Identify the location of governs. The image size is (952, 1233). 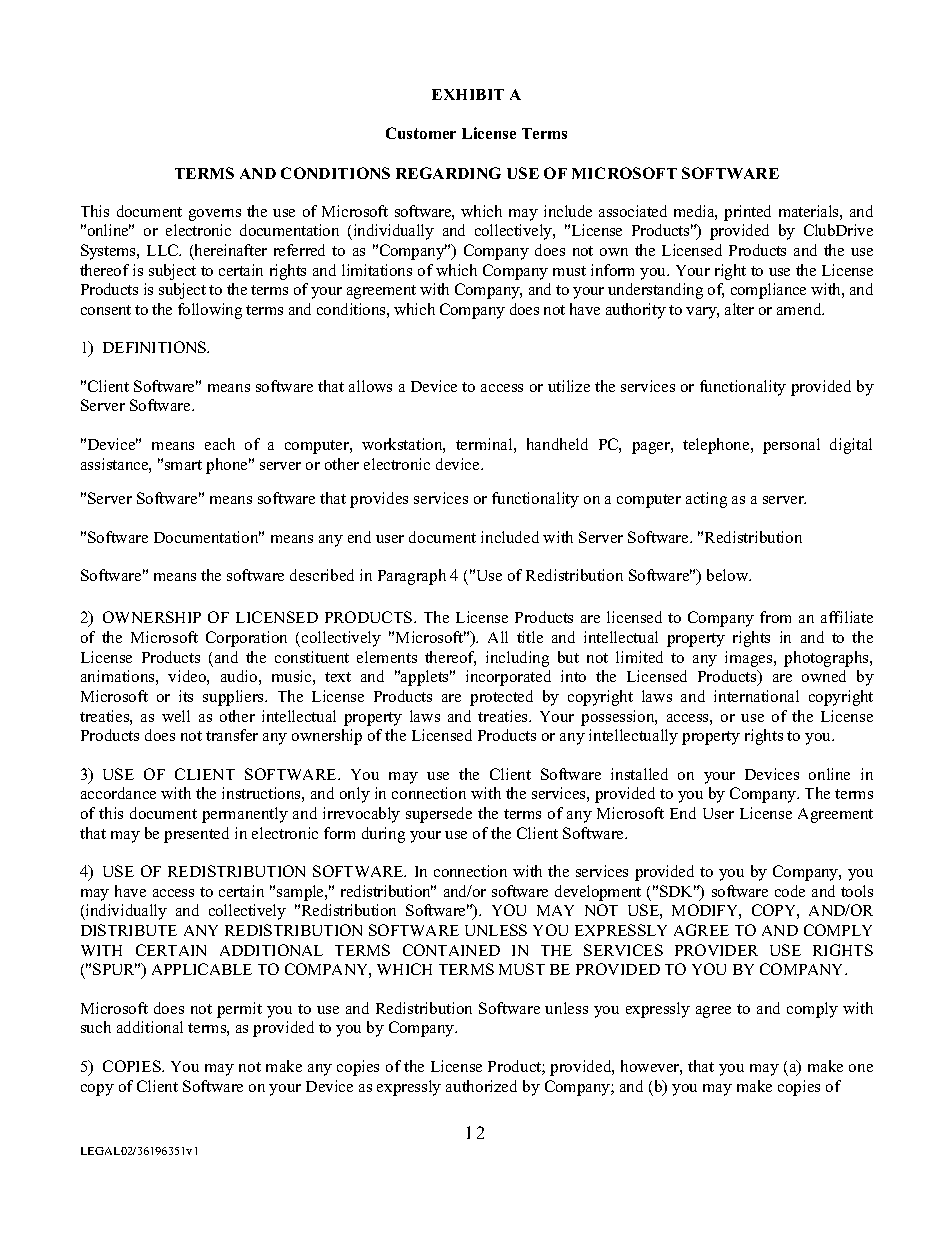
(215, 215).
